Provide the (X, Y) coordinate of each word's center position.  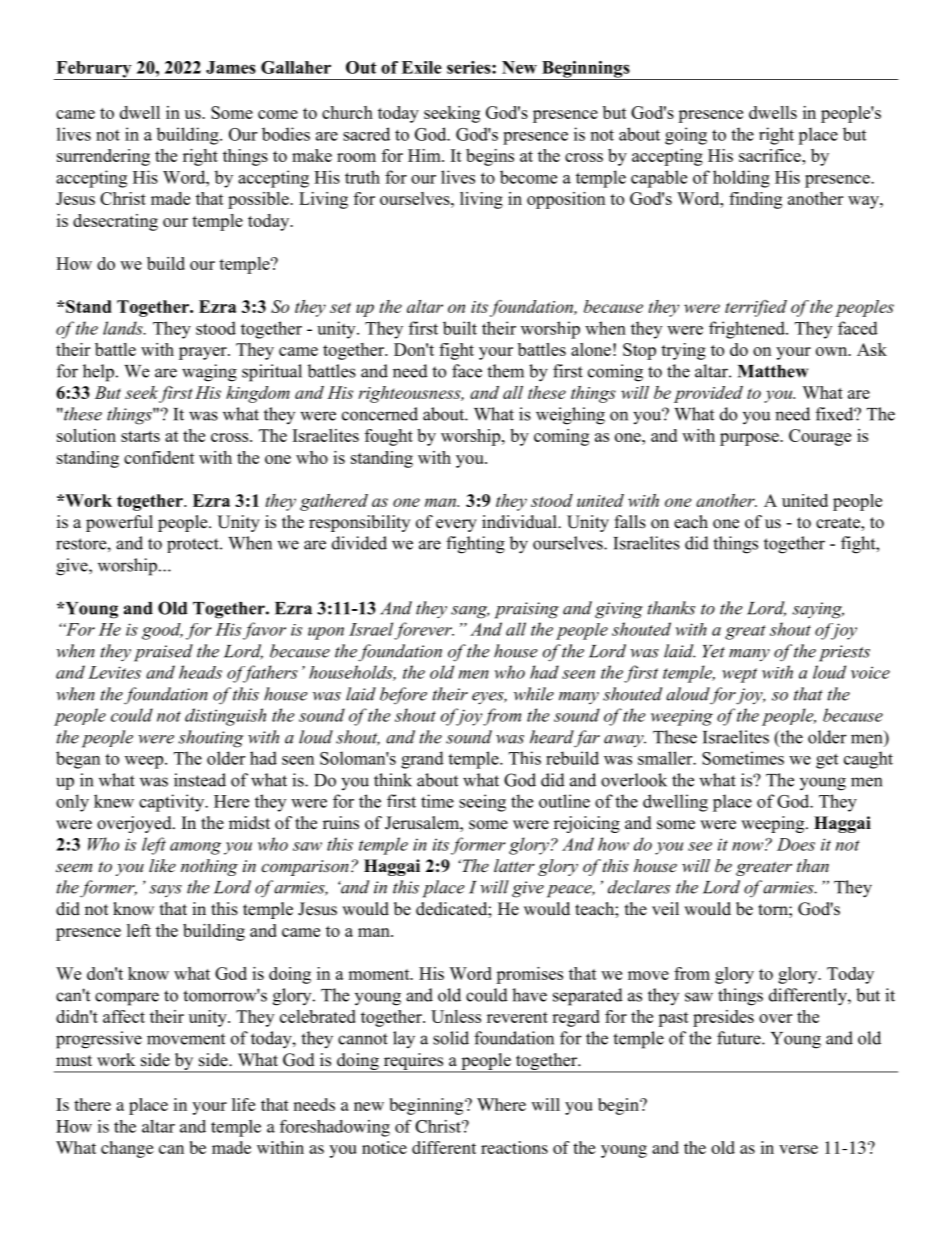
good (162, 631)
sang (470, 612)
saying (818, 610)
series (470, 67)
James (231, 67)
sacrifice (771, 155)
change (127, 1149)
